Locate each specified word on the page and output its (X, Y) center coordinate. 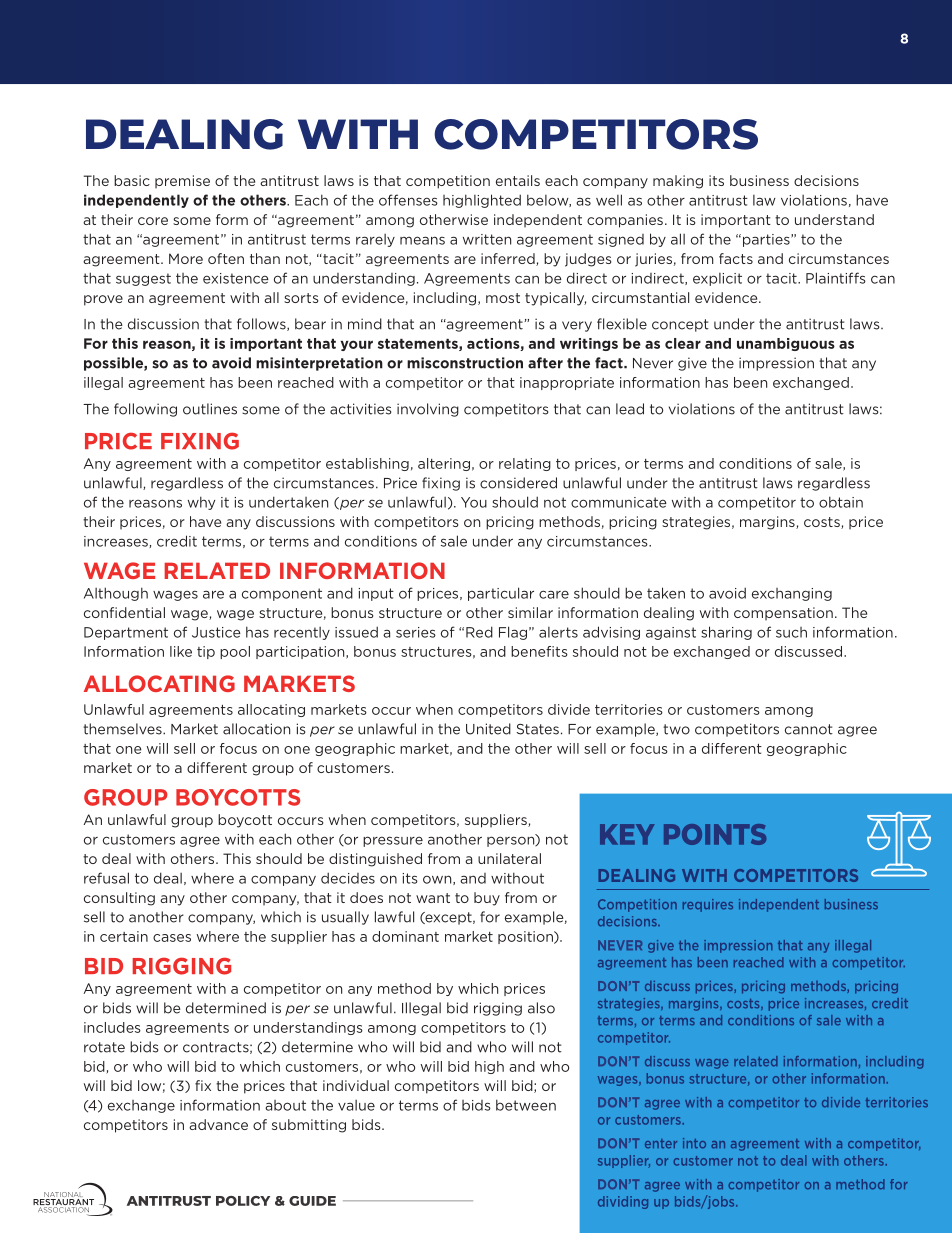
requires (708, 905)
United (488, 729)
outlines (210, 409)
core (153, 221)
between (526, 1105)
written (487, 239)
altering (444, 464)
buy (487, 899)
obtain (841, 502)
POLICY (243, 1201)
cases (172, 938)
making (678, 182)
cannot (809, 729)
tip (206, 652)
